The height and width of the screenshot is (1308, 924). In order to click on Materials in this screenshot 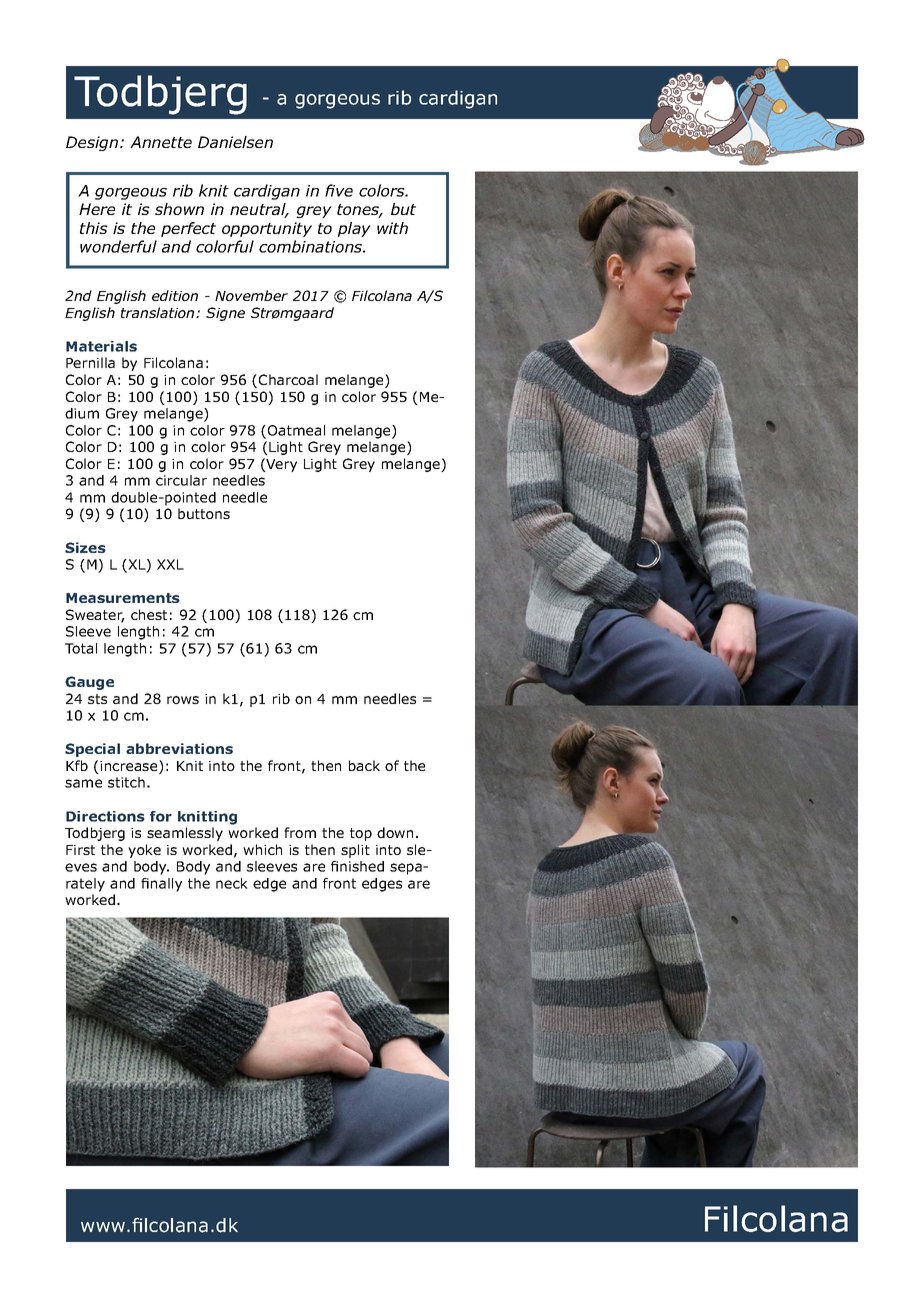, I will do `click(101, 346)`.
